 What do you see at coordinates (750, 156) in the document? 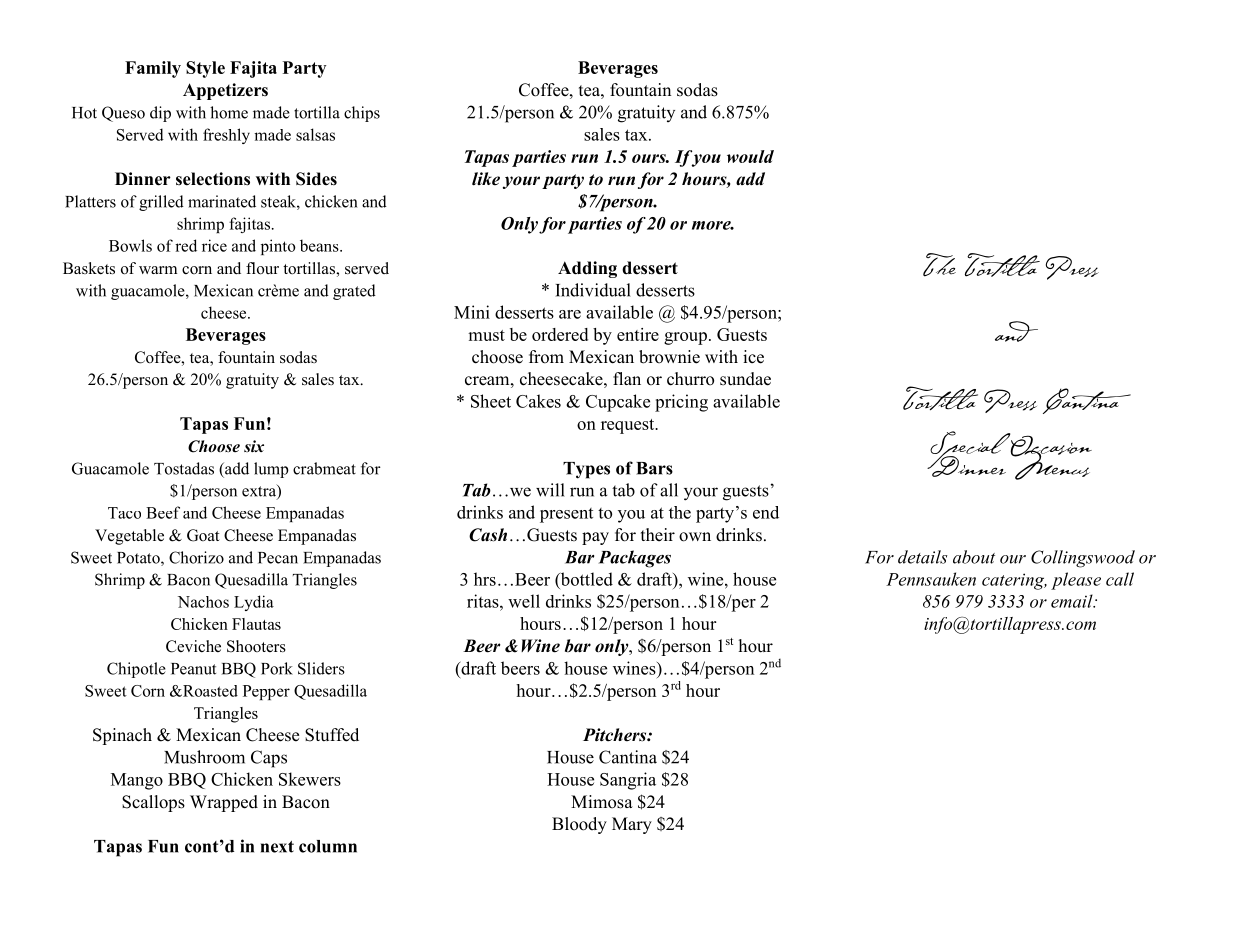
I see `would` at bounding box center [750, 156].
